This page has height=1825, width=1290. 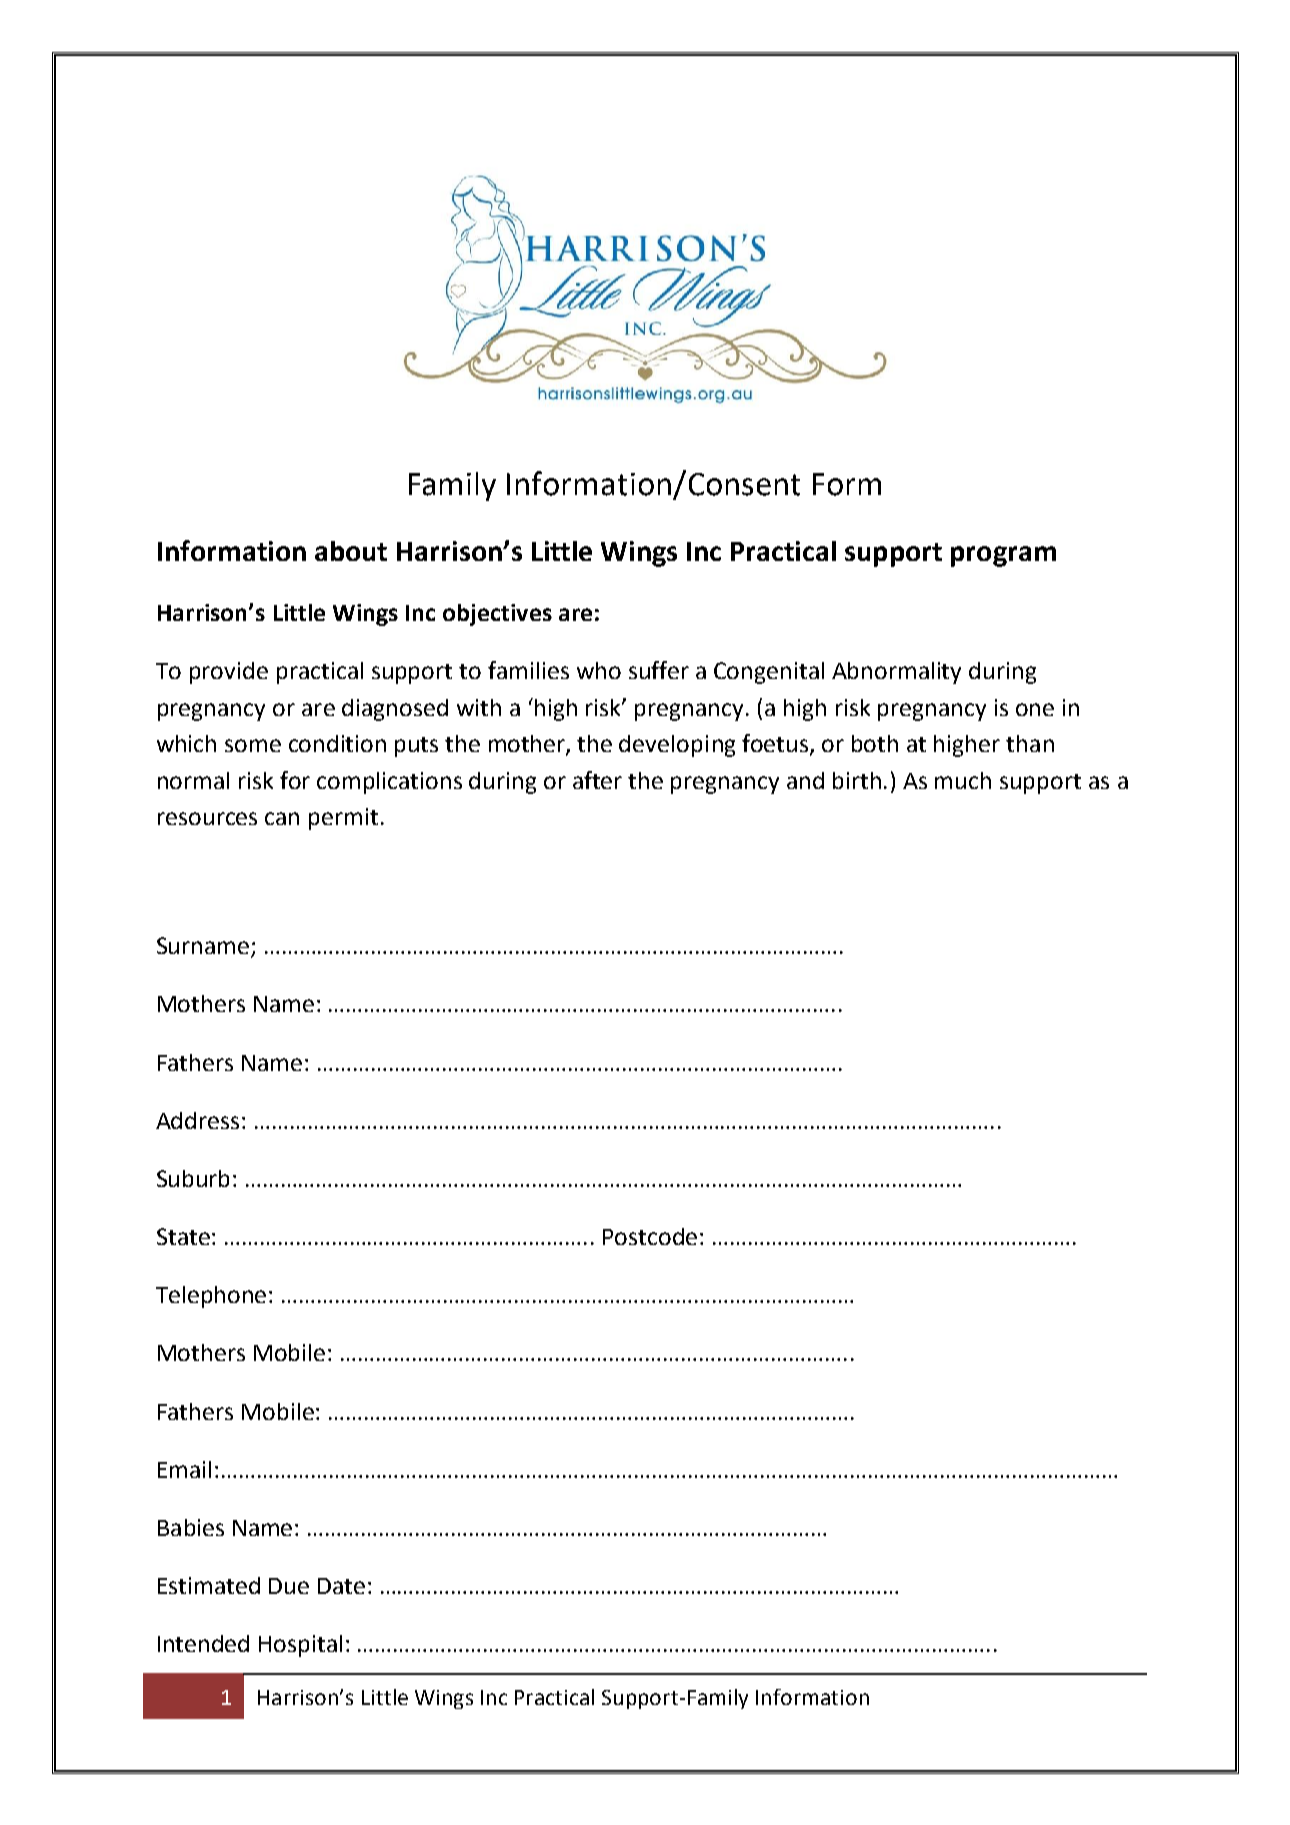 I want to click on much, so click(x=963, y=780).
